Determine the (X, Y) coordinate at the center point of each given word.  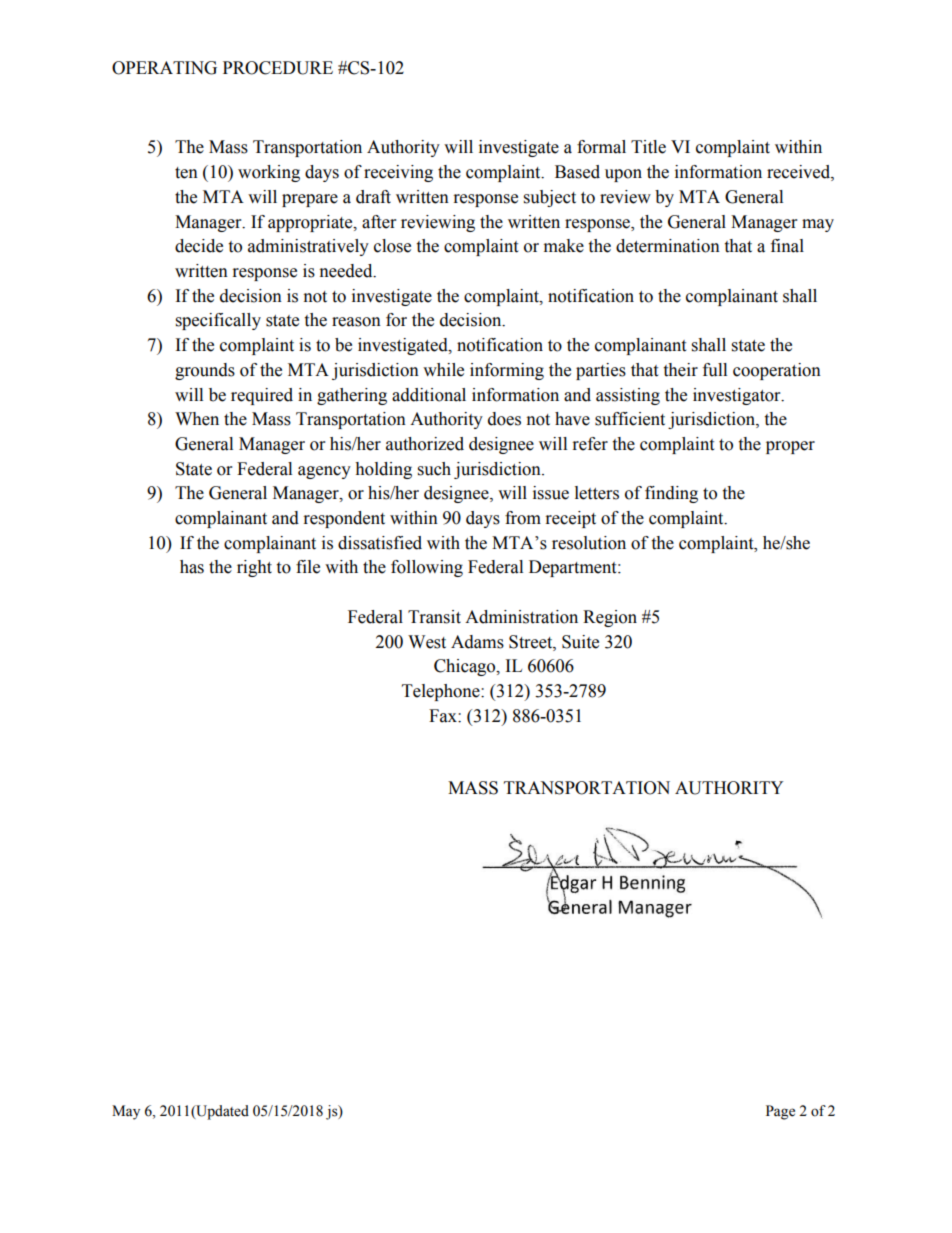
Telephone (442, 692)
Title (648, 147)
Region (610, 618)
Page (780, 1112)
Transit (434, 617)
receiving (398, 173)
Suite (580, 642)
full (715, 370)
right (254, 568)
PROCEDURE (278, 68)
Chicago (466, 667)
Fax (444, 716)
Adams (477, 642)
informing (507, 371)
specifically (218, 321)
